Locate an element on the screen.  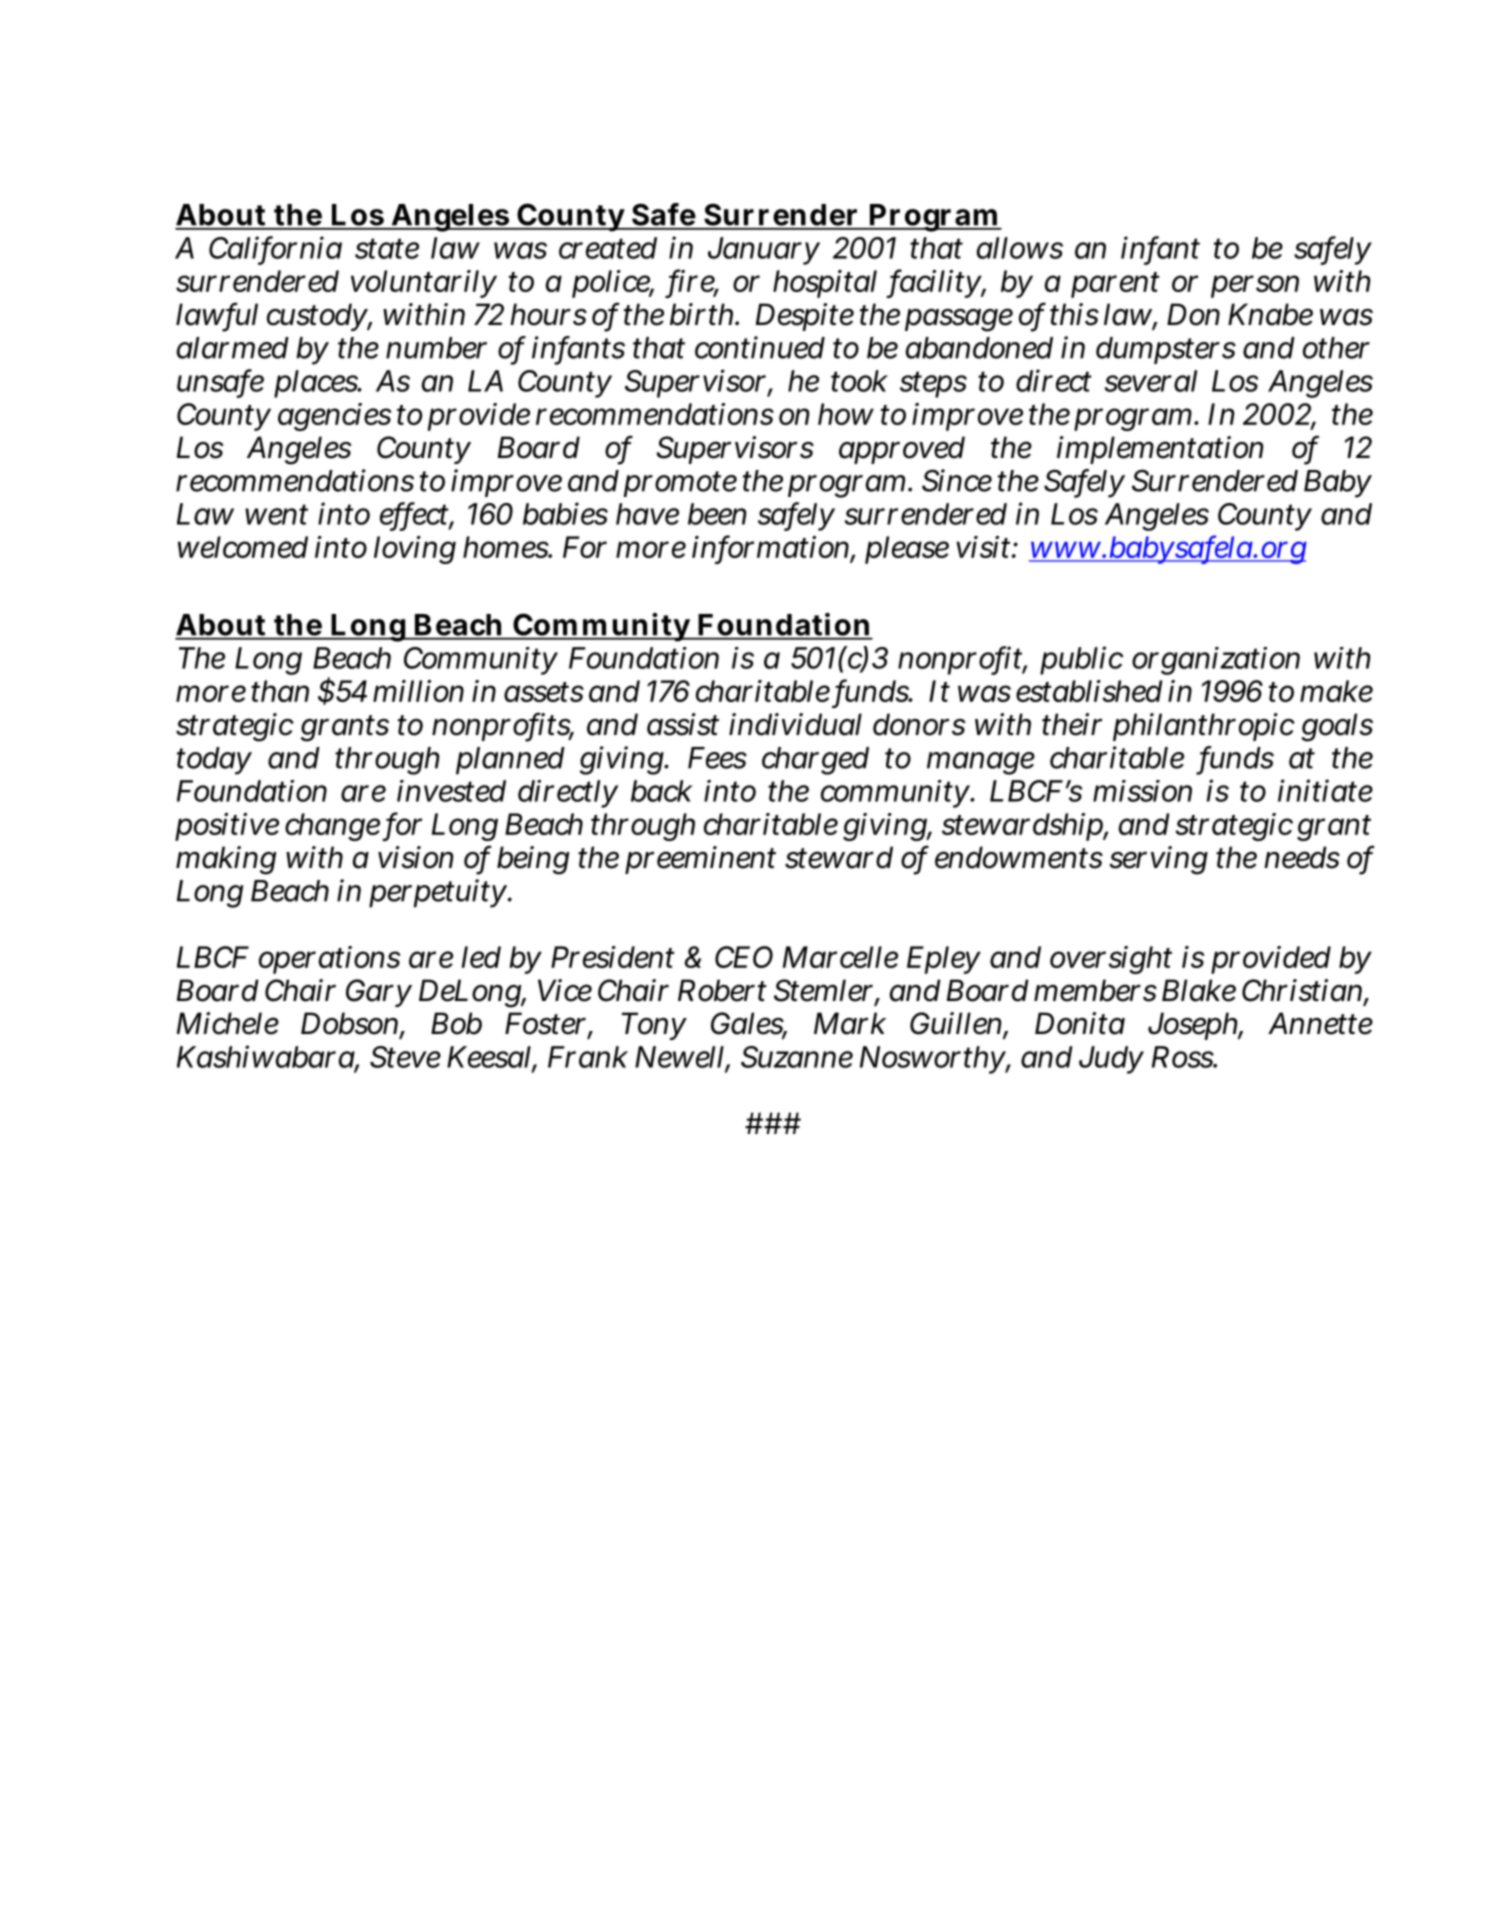
organization is located at coordinates (1216, 661).
